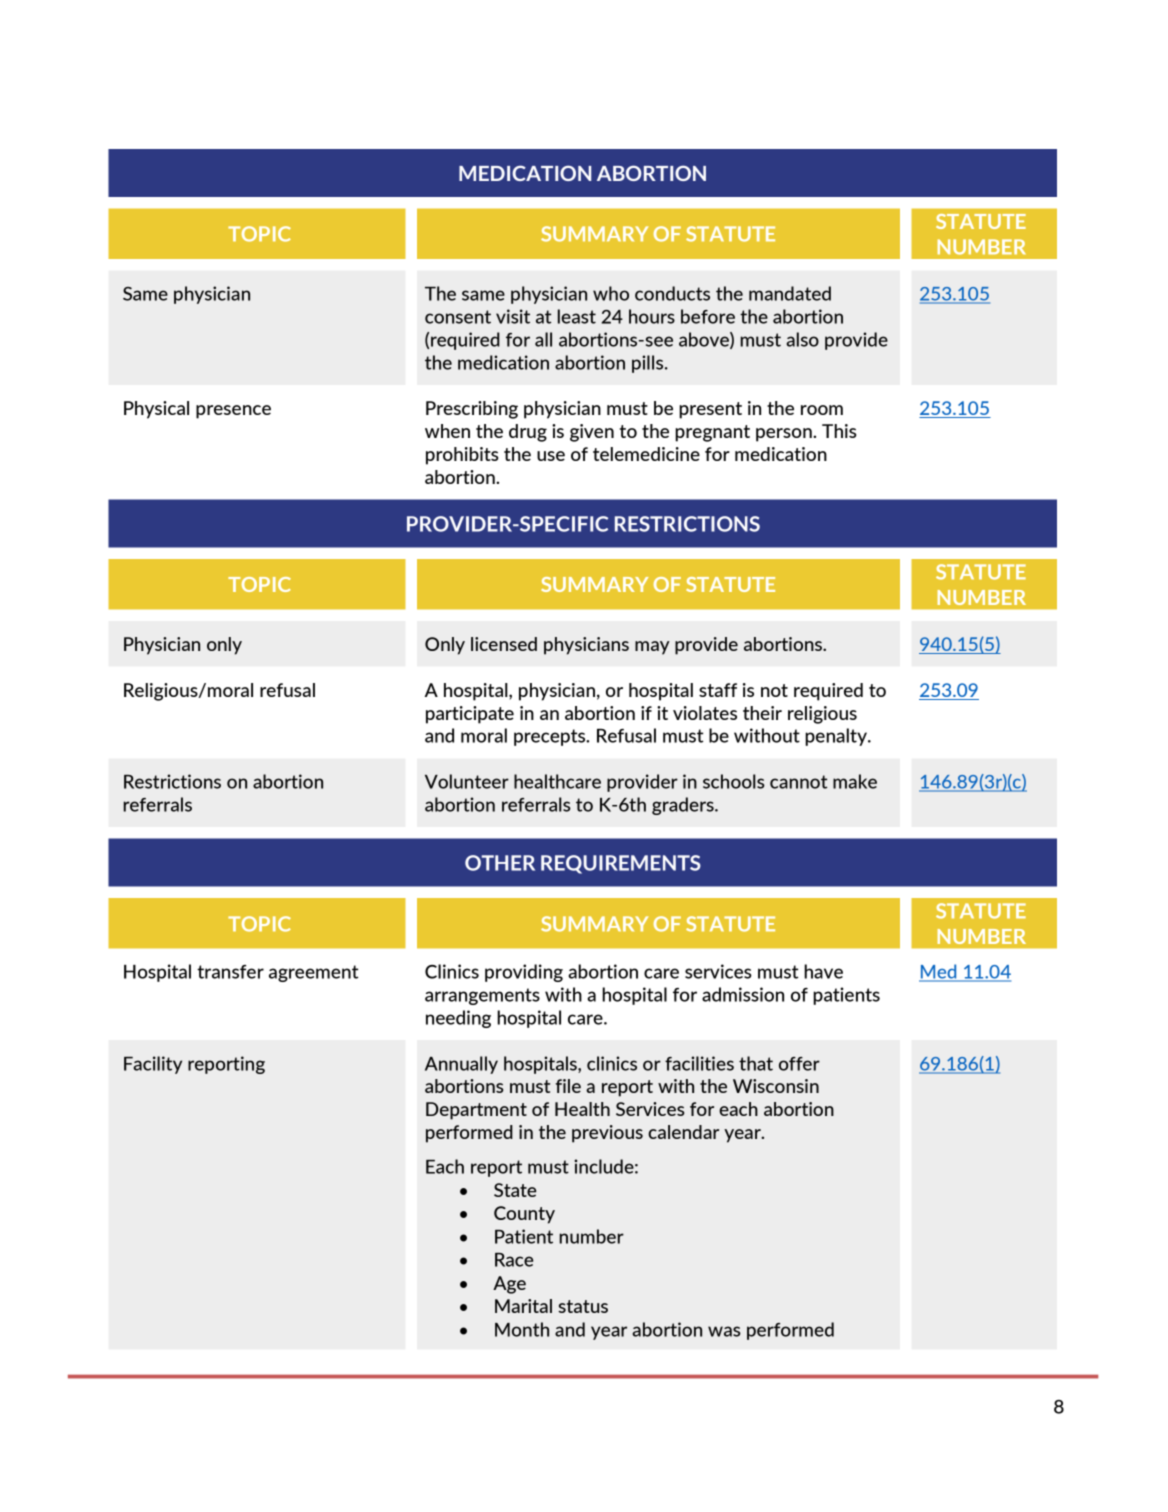 This document has height=1512, width=1168. What do you see at coordinates (233, 412) in the document?
I see `presence` at bounding box center [233, 412].
